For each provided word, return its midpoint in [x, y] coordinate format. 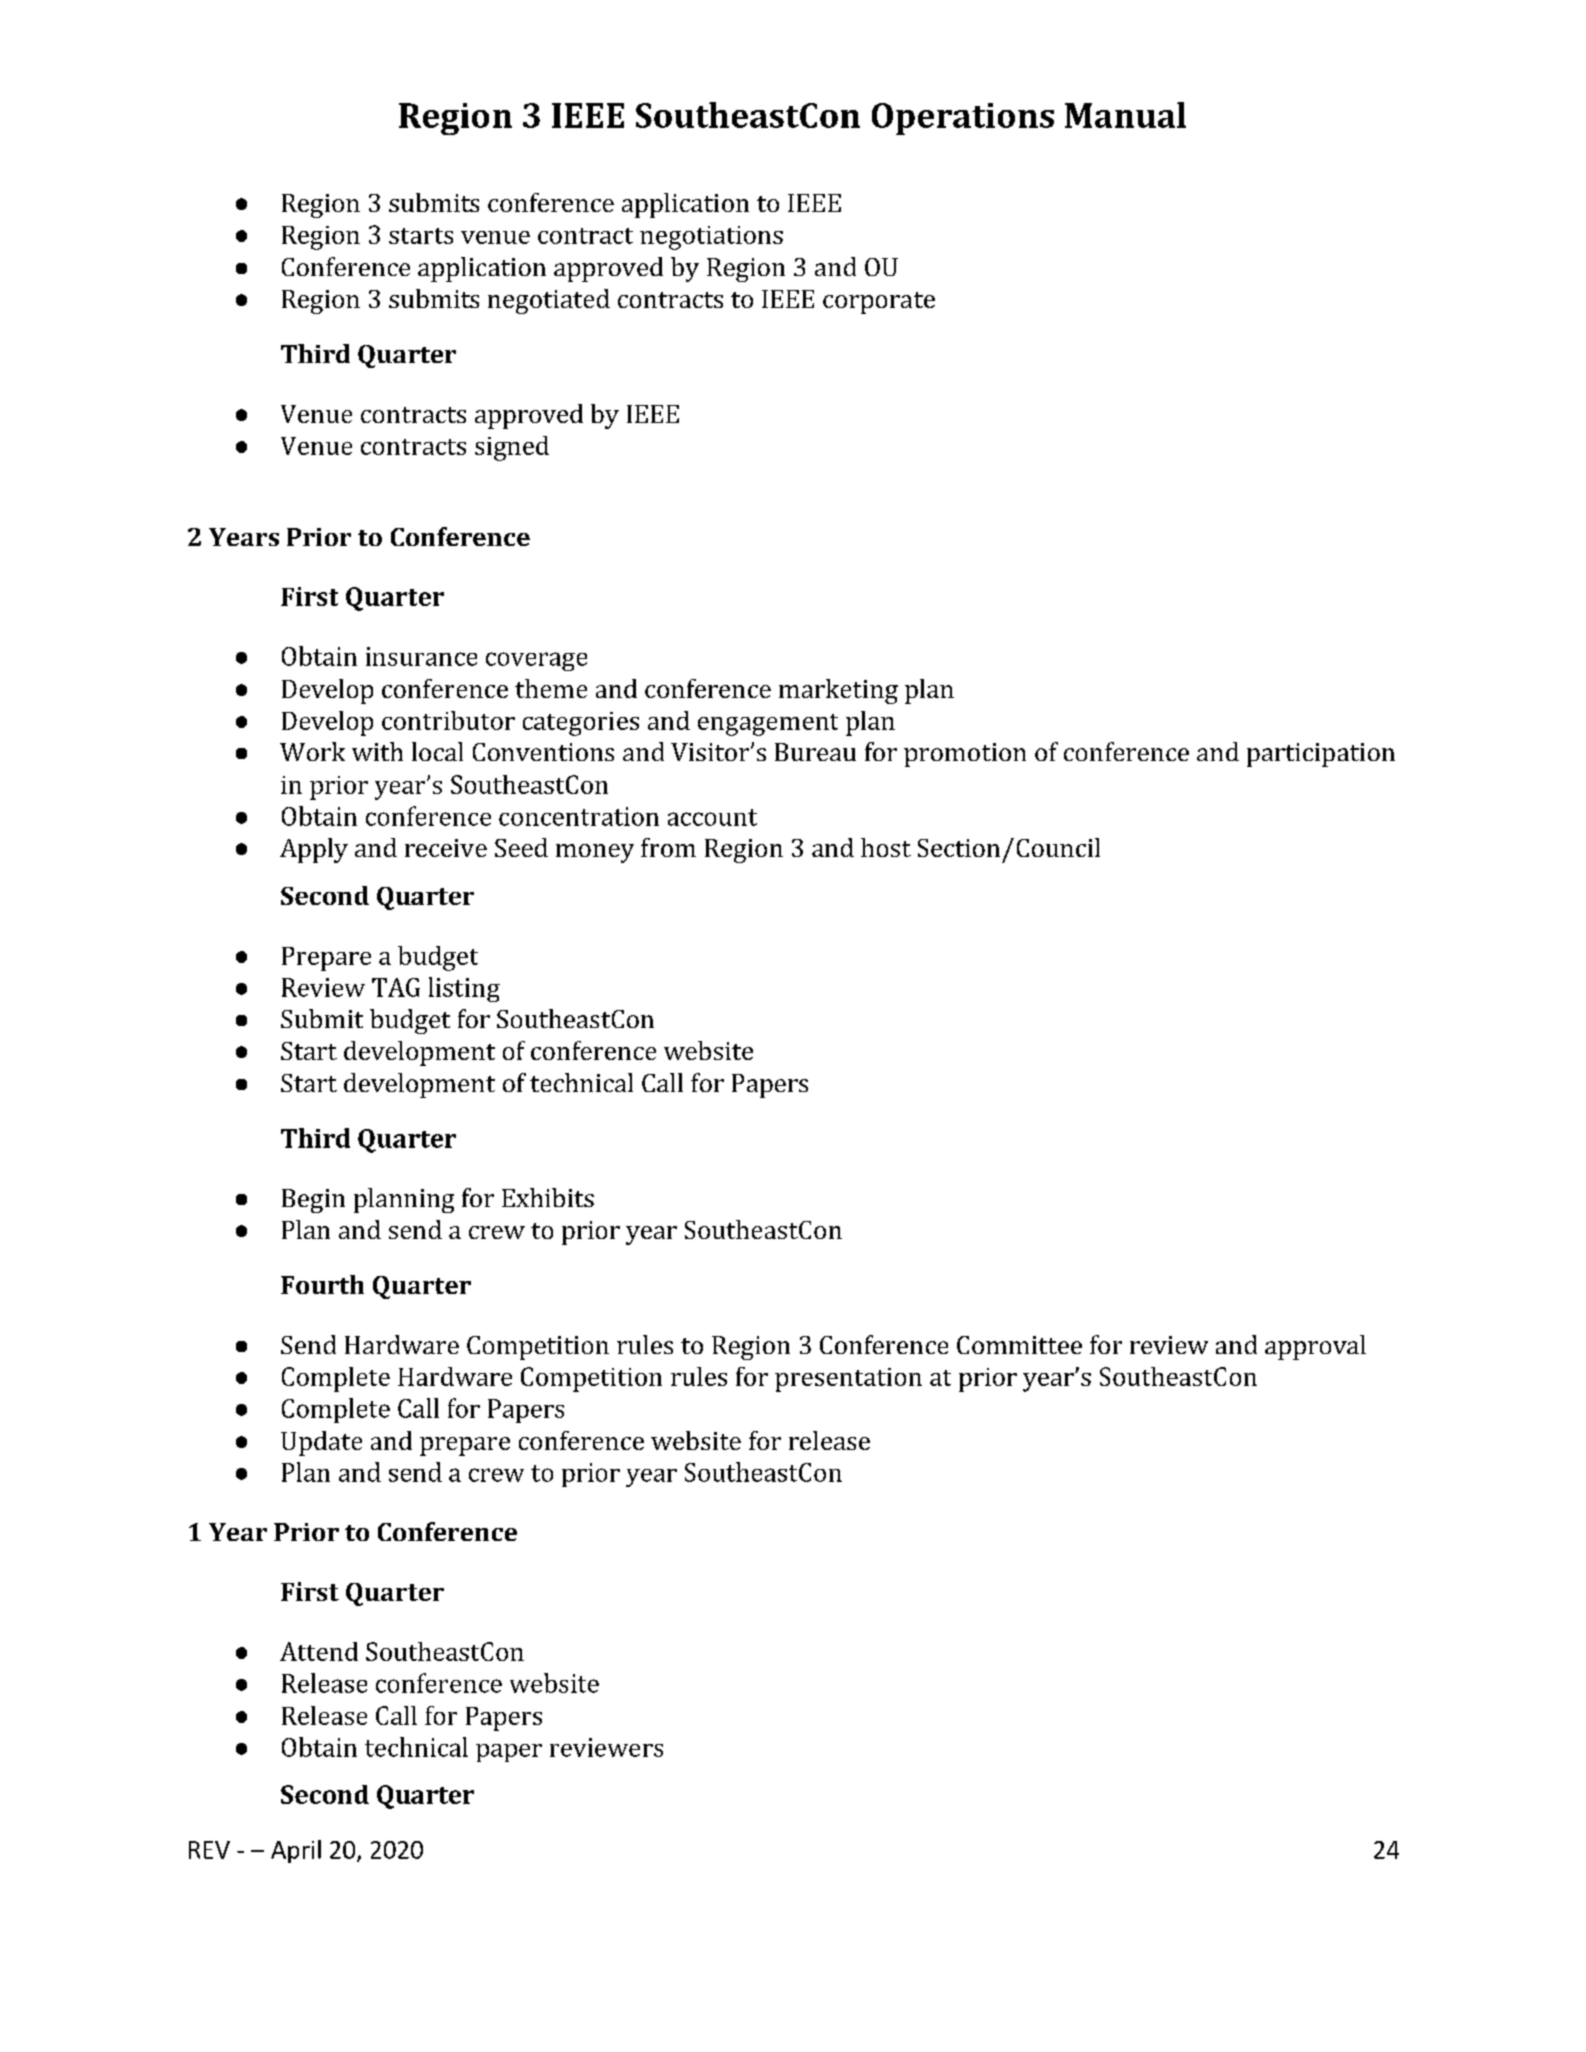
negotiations [711, 238]
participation [1321, 755]
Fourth [322, 1284]
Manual [1125, 115]
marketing [838, 691]
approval [1315, 1347]
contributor [448, 720]
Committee [1019, 1345]
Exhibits [548, 1197]
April [296, 1851]
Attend [319, 1651]
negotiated [549, 301]
